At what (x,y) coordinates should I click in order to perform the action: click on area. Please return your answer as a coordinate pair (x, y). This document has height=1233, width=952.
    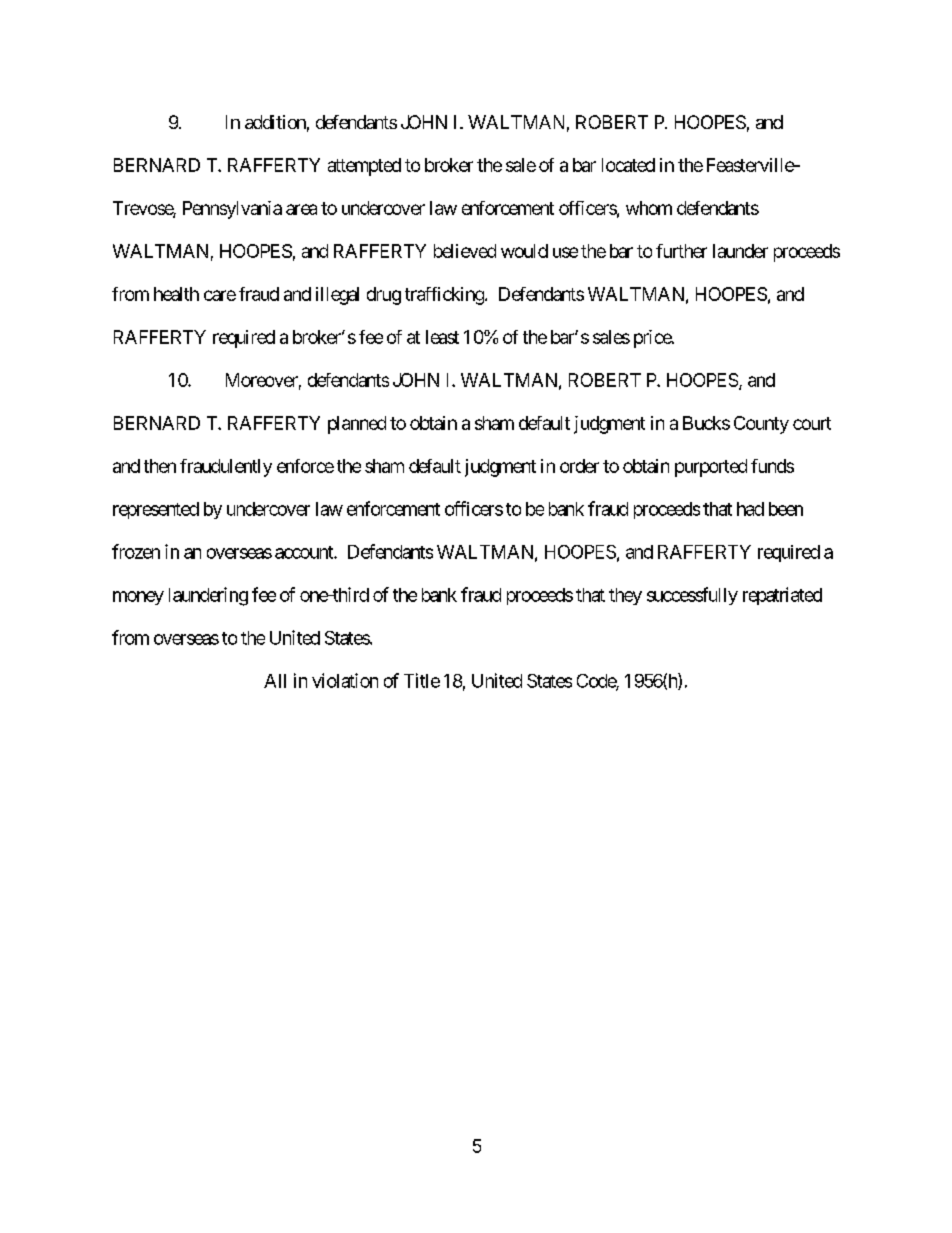
    Looking at the image, I should click on (301, 209).
